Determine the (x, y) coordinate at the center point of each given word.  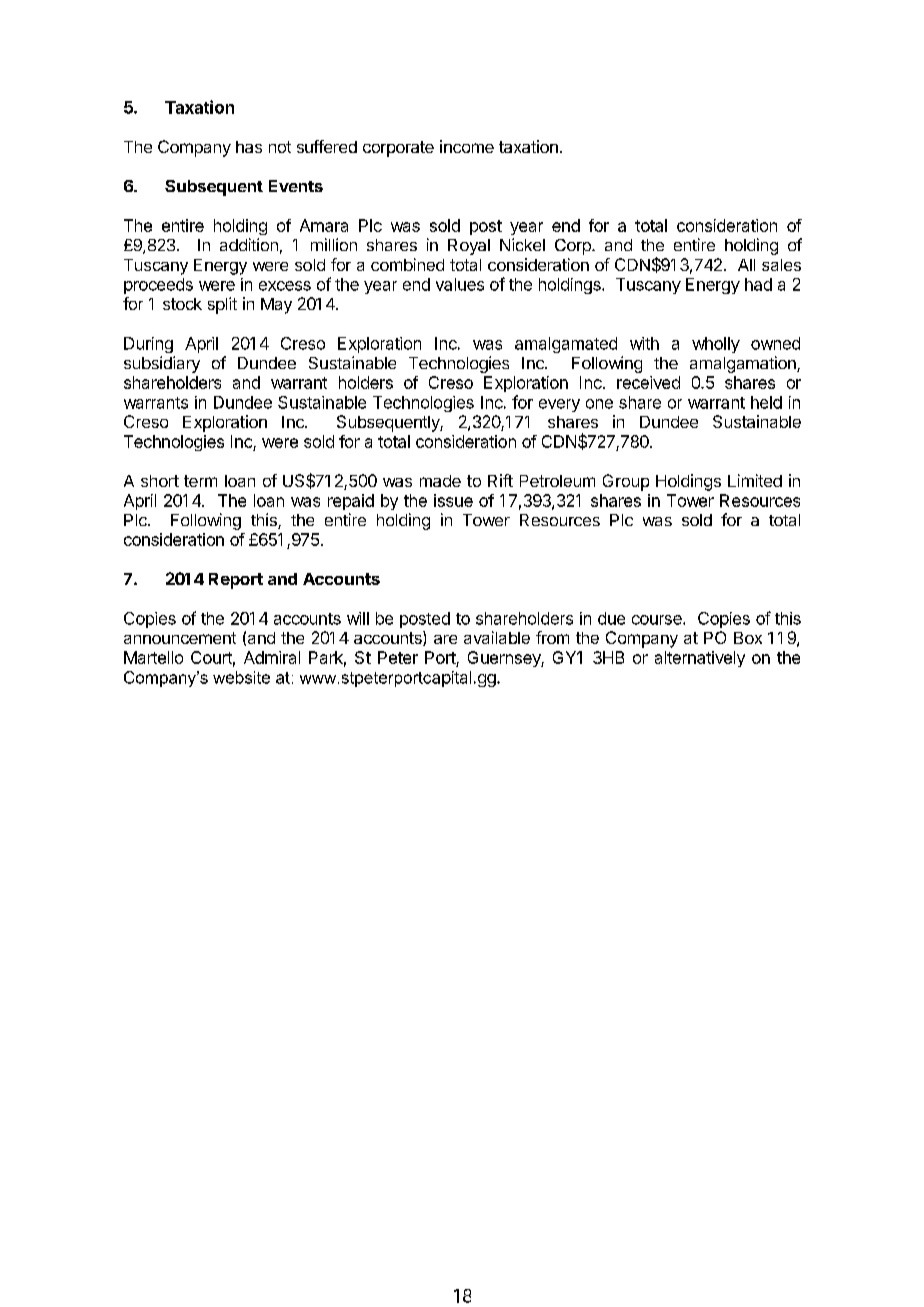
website (241, 677)
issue (453, 500)
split (222, 305)
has (249, 147)
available (497, 637)
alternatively (700, 659)
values (460, 284)
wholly (716, 345)
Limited (755, 480)
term (200, 481)
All (746, 265)
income (467, 146)
